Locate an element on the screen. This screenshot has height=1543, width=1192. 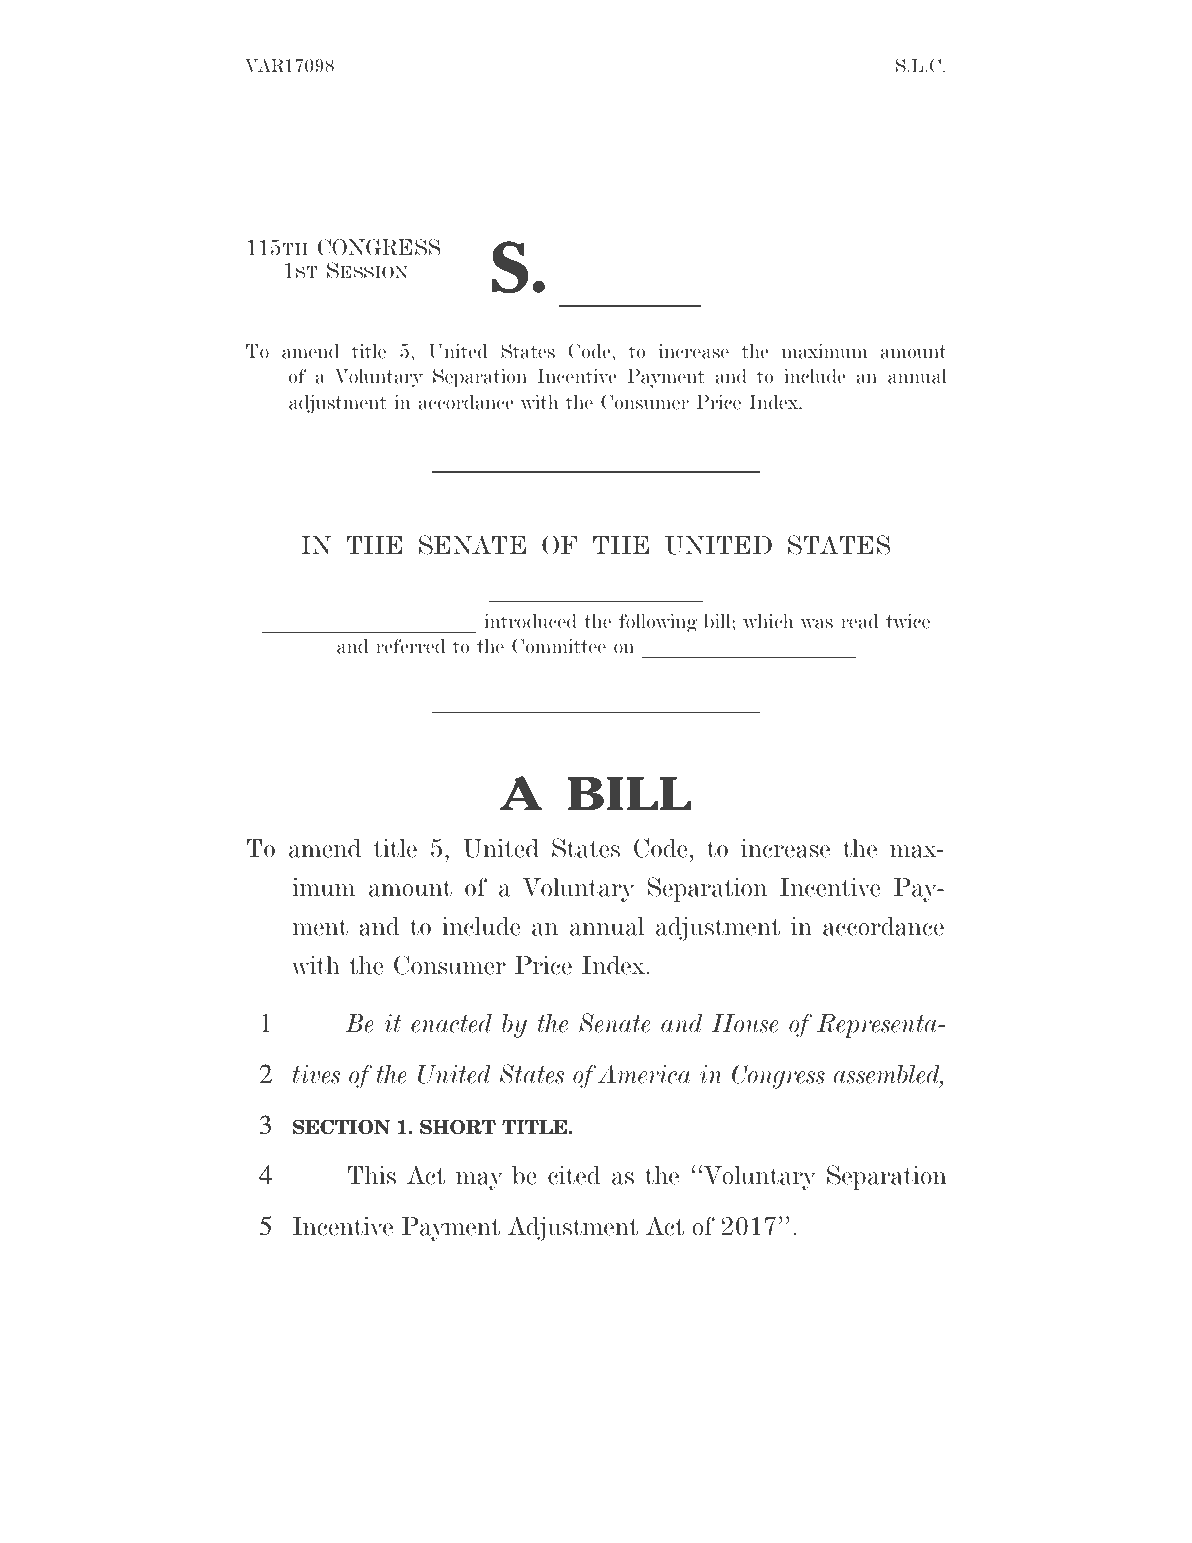
House is located at coordinates (744, 1023).
